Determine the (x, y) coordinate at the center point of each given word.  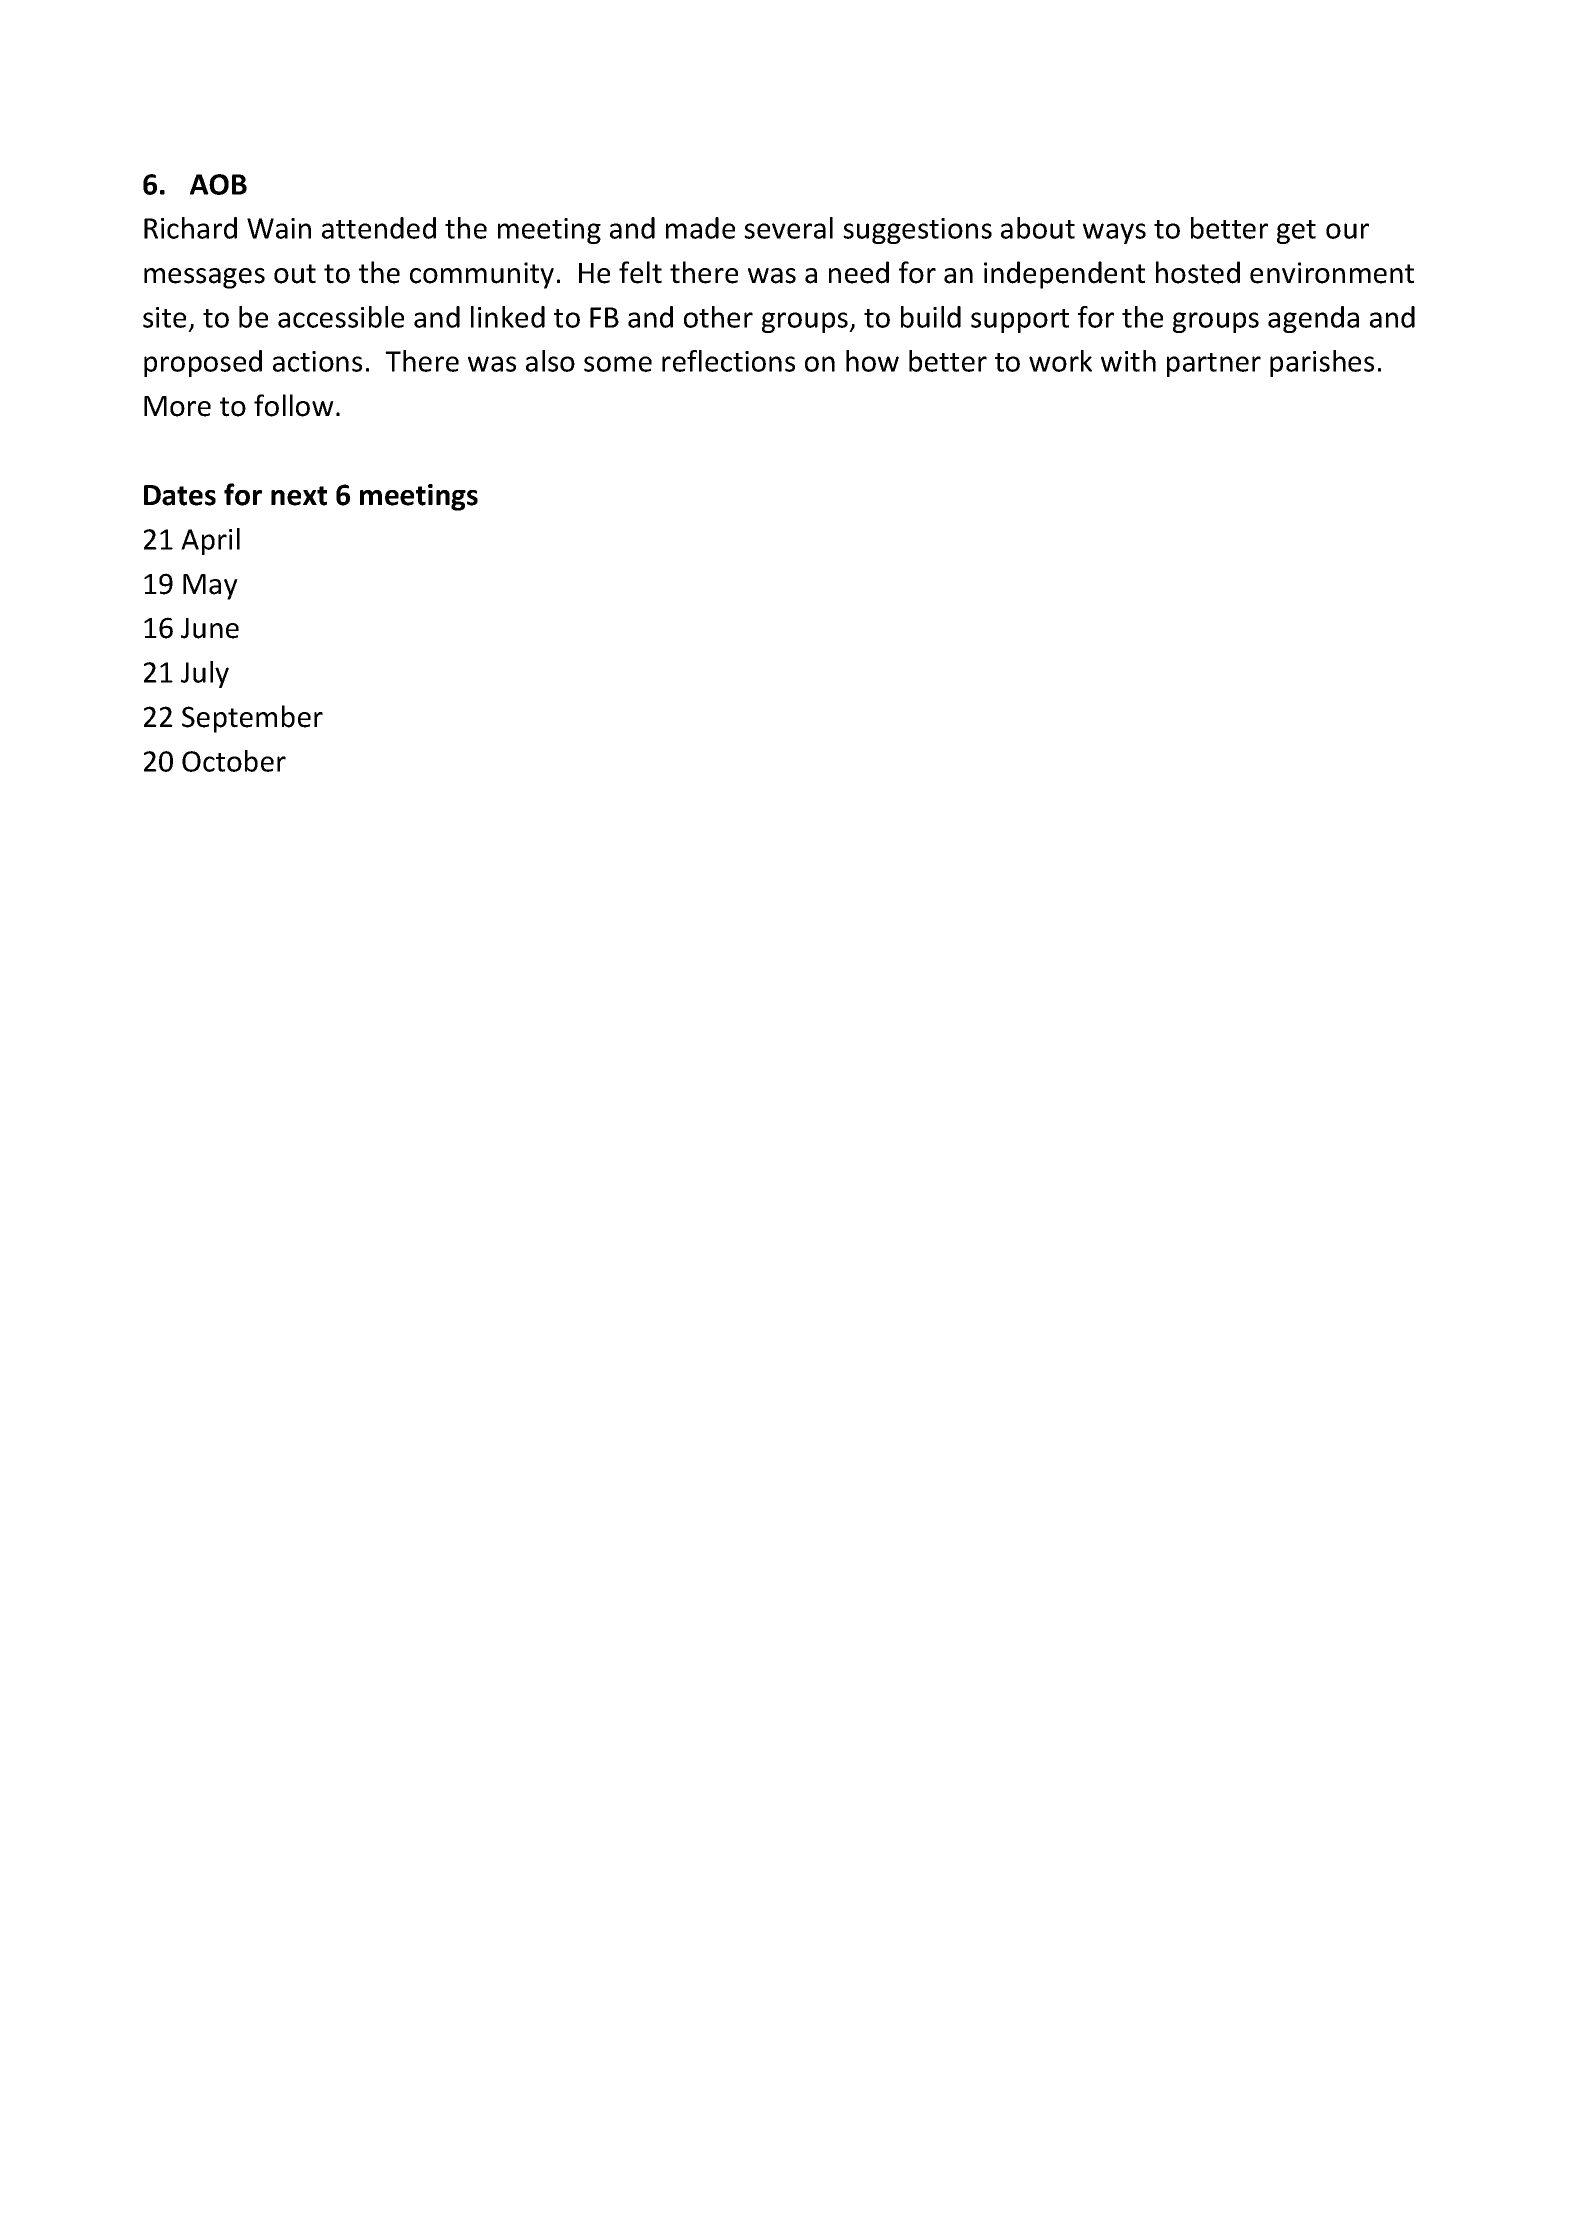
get (1296, 232)
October (234, 761)
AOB (218, 184)
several (788, 228)
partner (1214, 365)
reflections (728, 361)
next (299, 496)
